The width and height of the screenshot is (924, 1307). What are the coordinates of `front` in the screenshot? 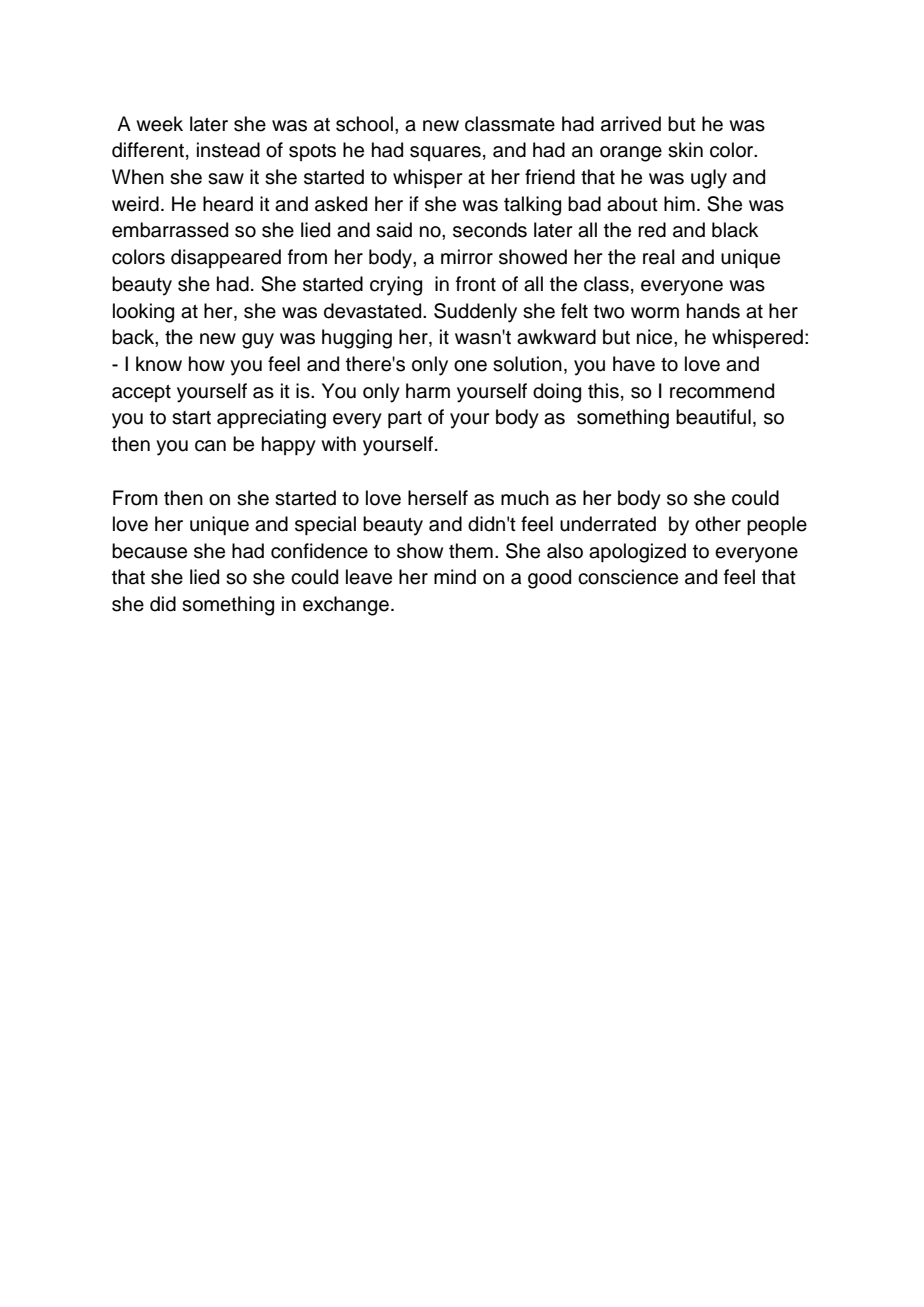 It's located at (476, 284).
